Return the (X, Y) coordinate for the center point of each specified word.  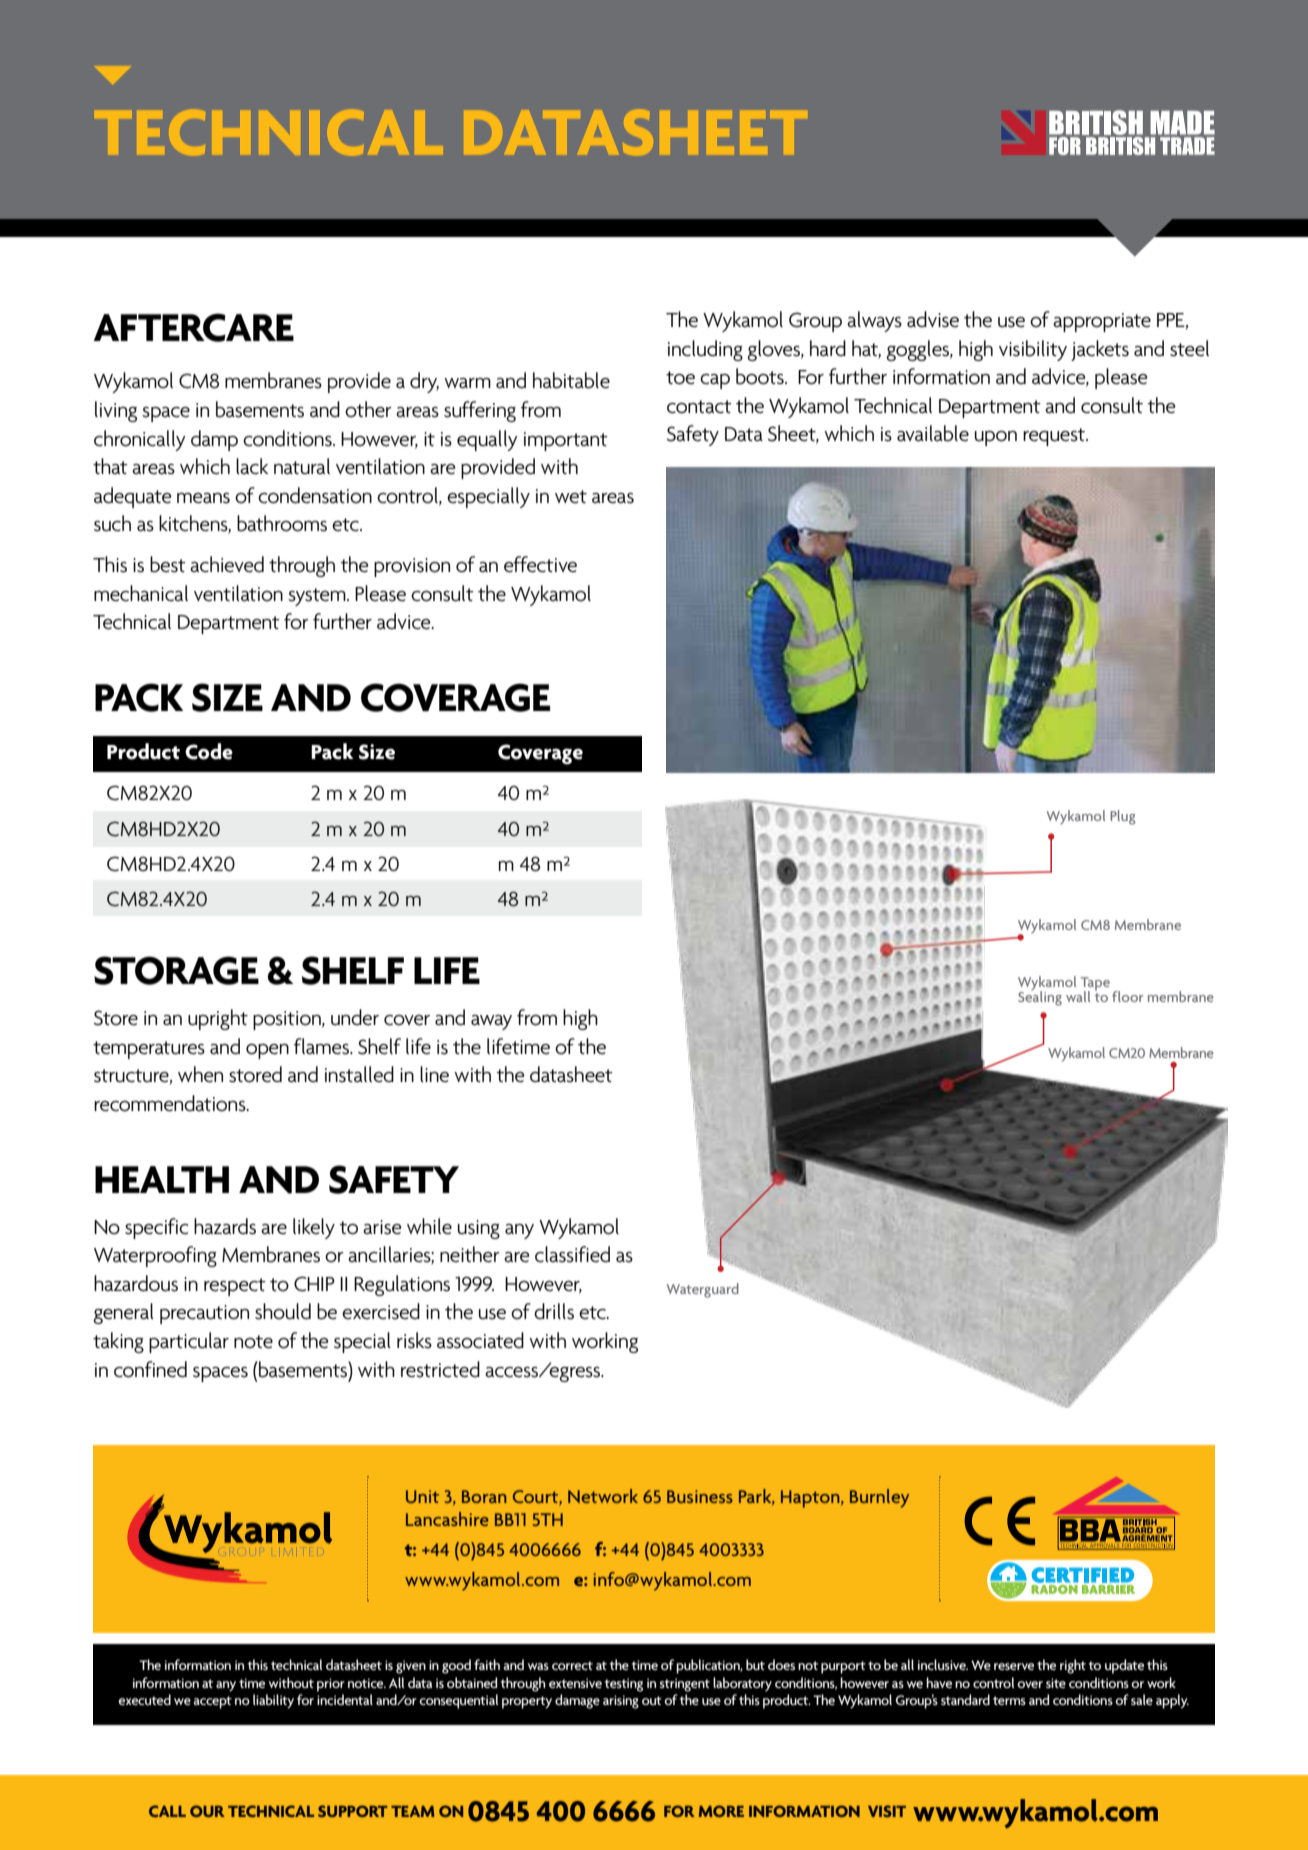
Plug (1122, 817)
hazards (225, 1226)
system (318, 597)
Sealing (1040, 997)
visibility (1033, 350)
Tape (1095, 985)
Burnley (879, 1498)
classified (572, 1254)
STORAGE (176, 970)
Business (700, 1496)
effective (540, 564)
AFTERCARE (194, 327)
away (491, 1022)
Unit (422, 1496)
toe (680, 378)
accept (212, 1702)
